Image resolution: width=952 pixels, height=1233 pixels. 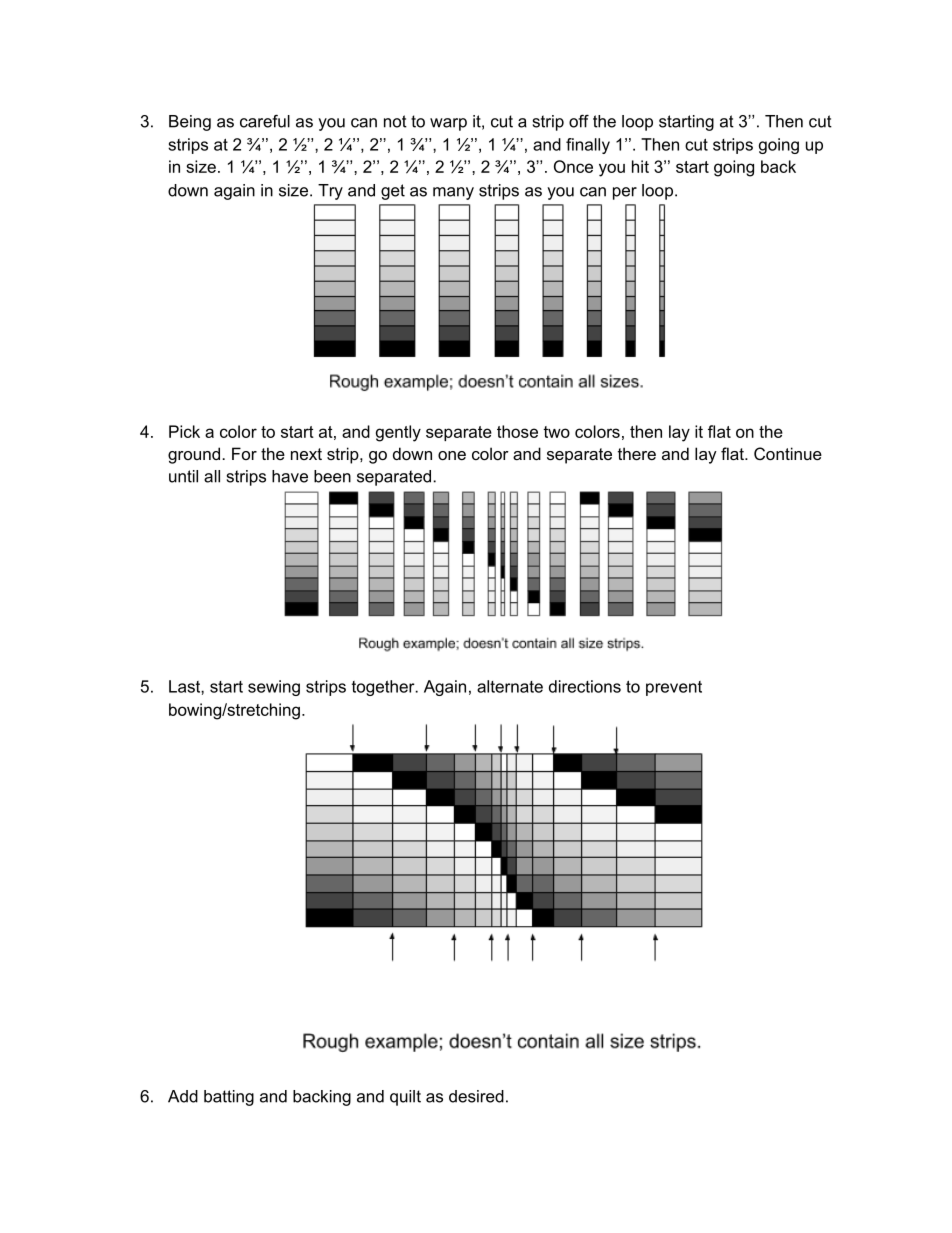 What do you see at coordinates (274, 688) in the document?
I see `sewing` at bounding box center [274, 688].
